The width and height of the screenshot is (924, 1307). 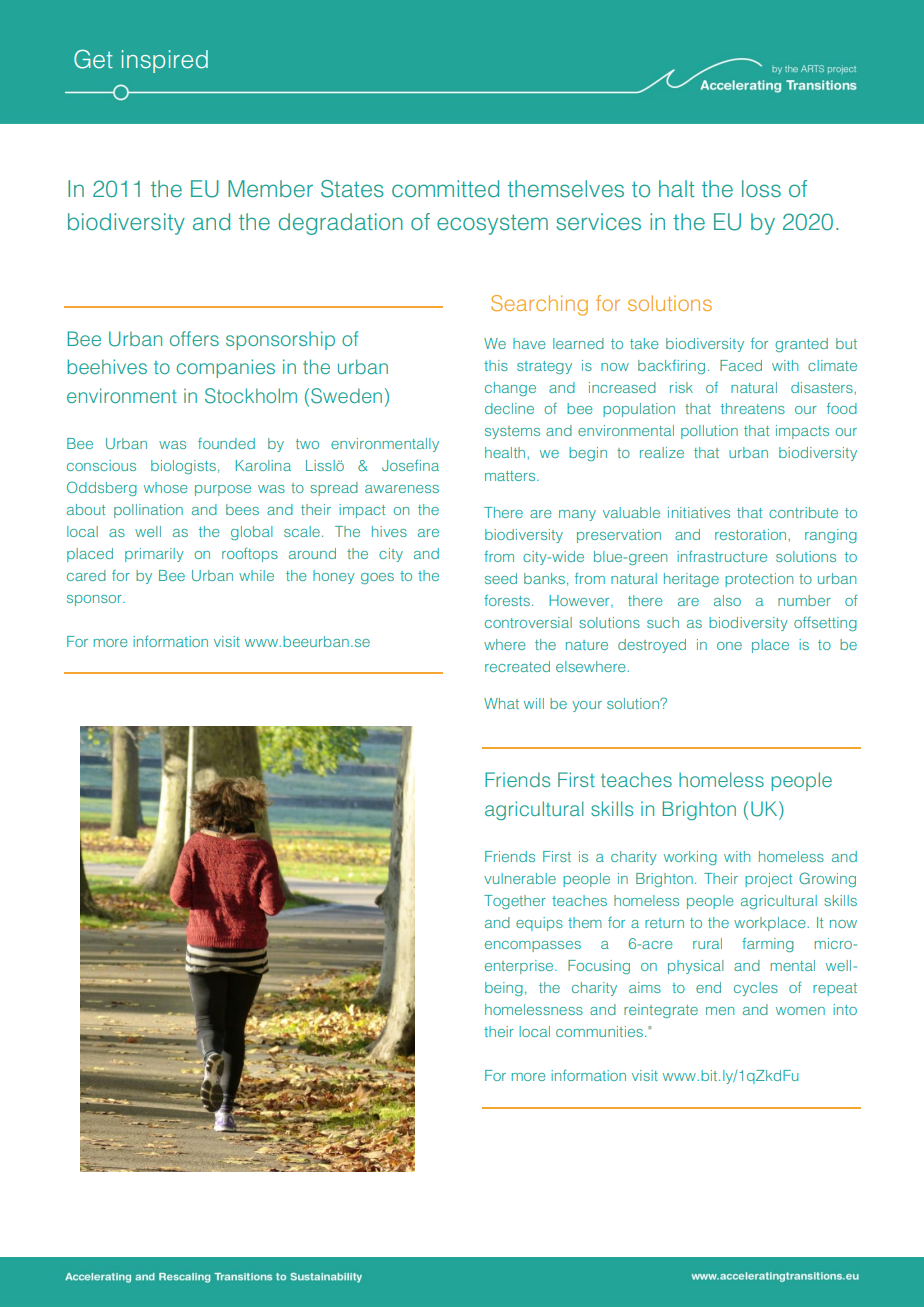 I want to click on encompasses, so click(x=533, y=946).
